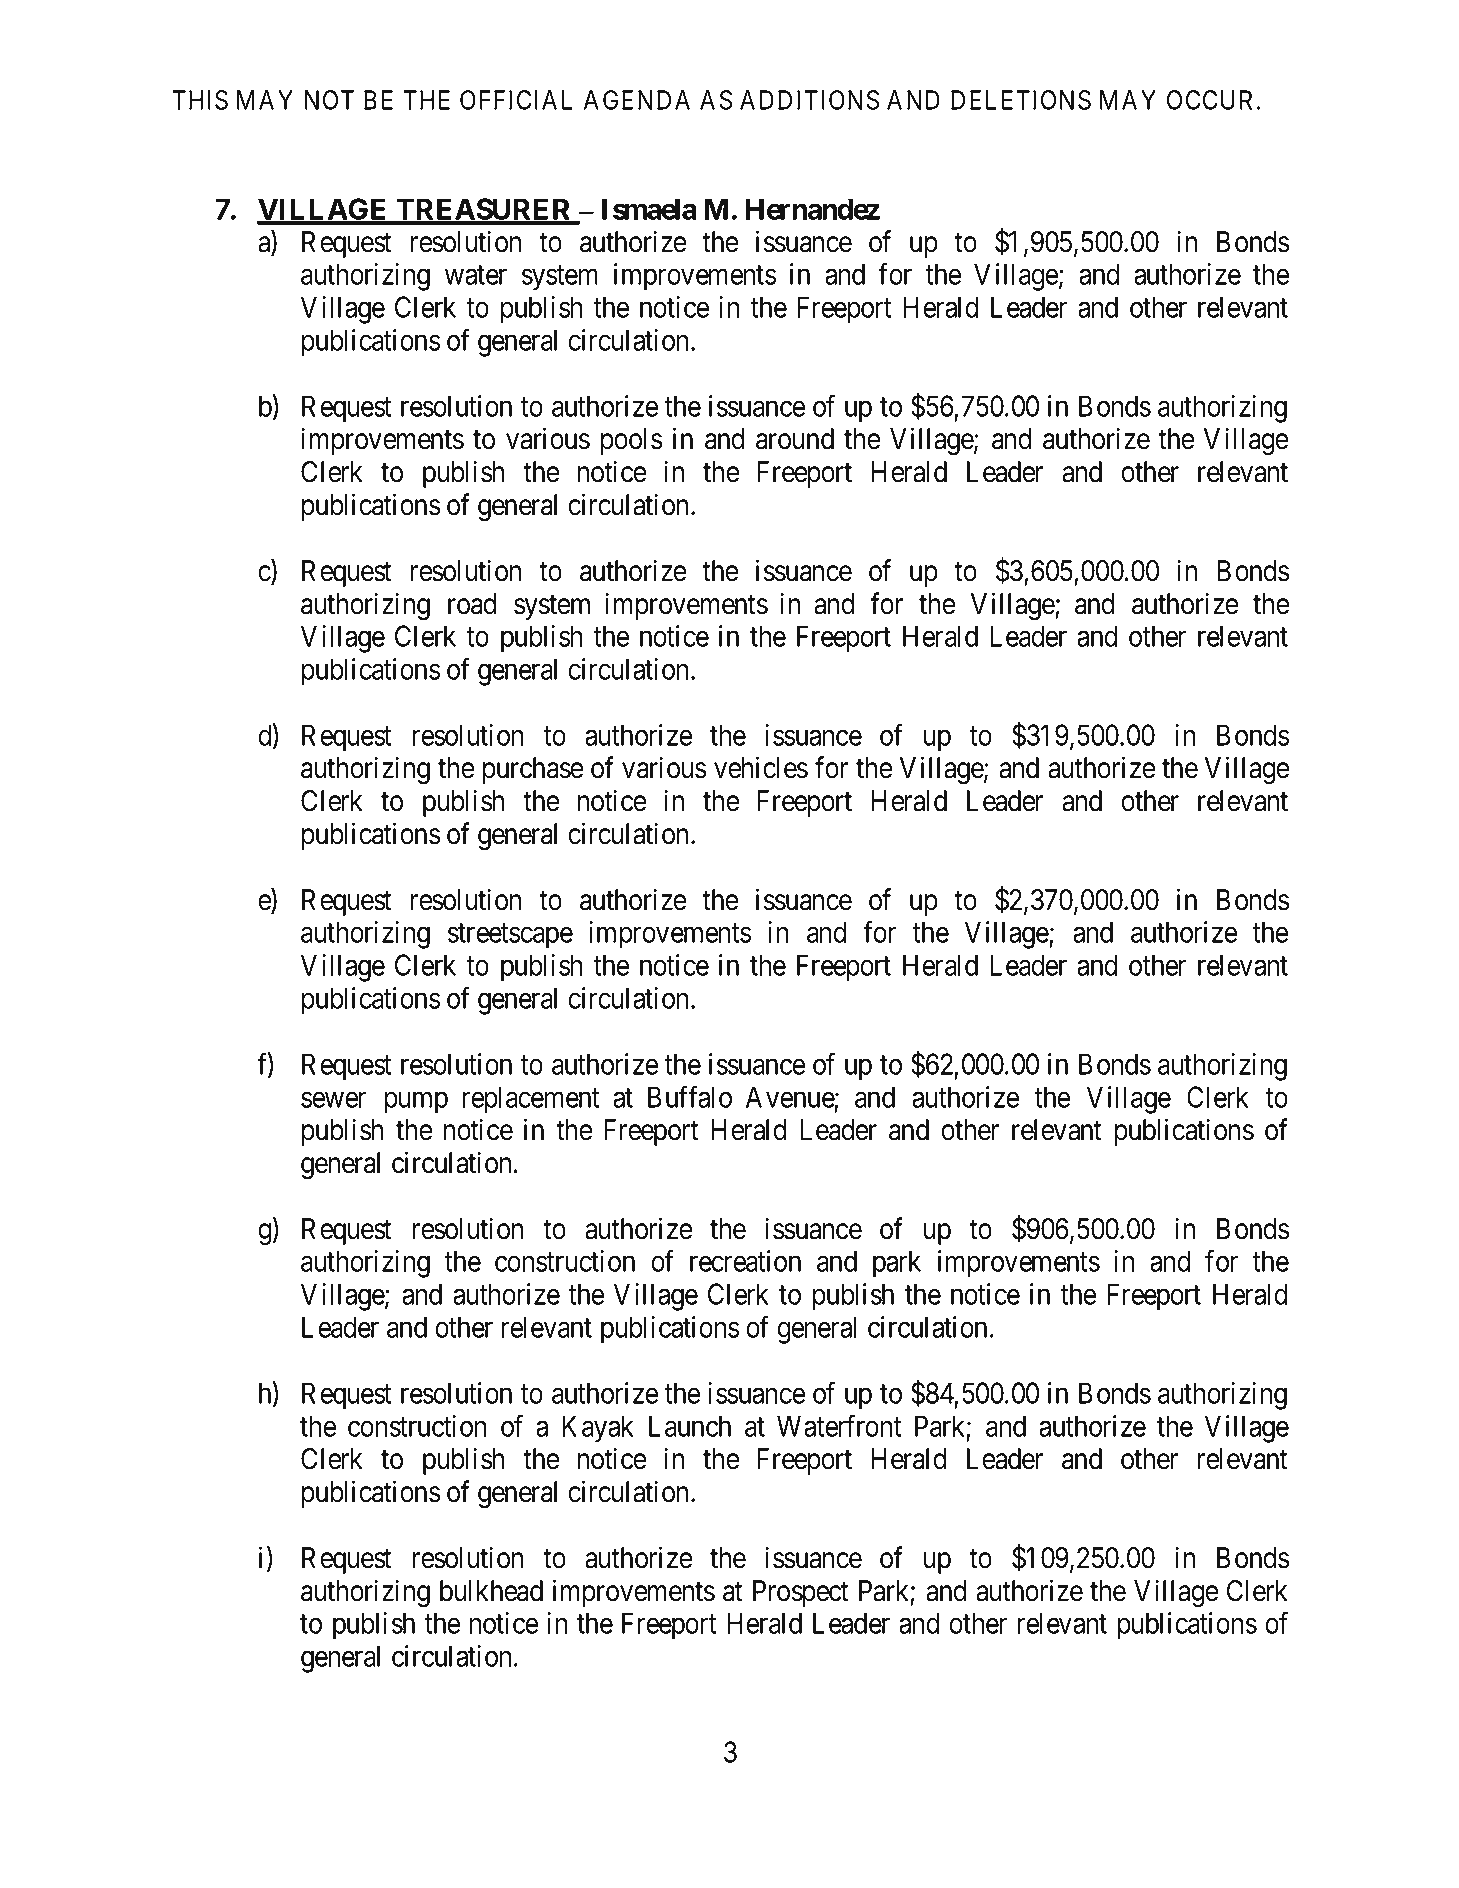  What do you see at coordinates (1021, 100) in the document?
I see `DELETIONS` at bounding box center [1021, 100].
